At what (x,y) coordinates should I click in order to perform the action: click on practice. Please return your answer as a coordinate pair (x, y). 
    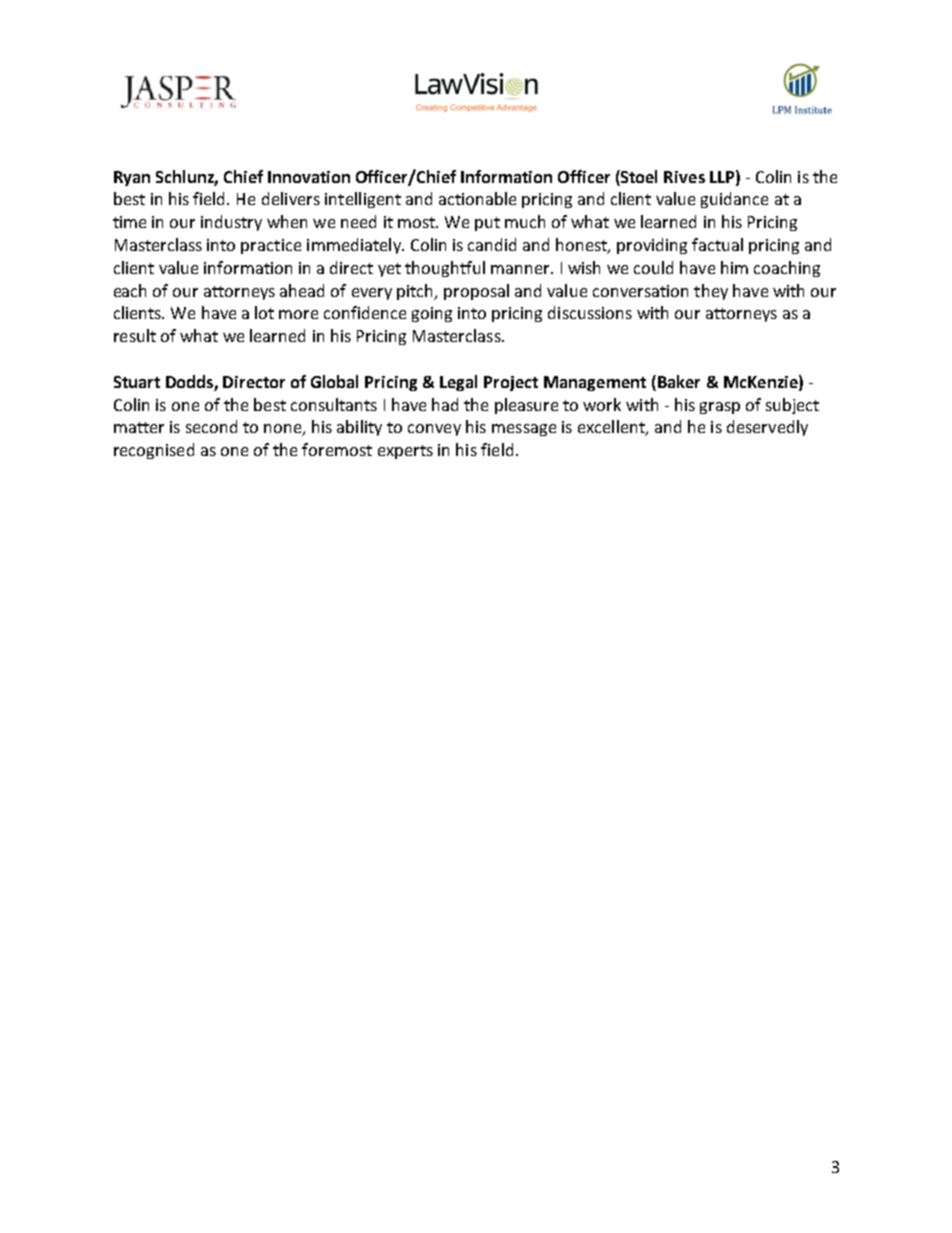
    Looking at the image, I should click on (271, 246).
